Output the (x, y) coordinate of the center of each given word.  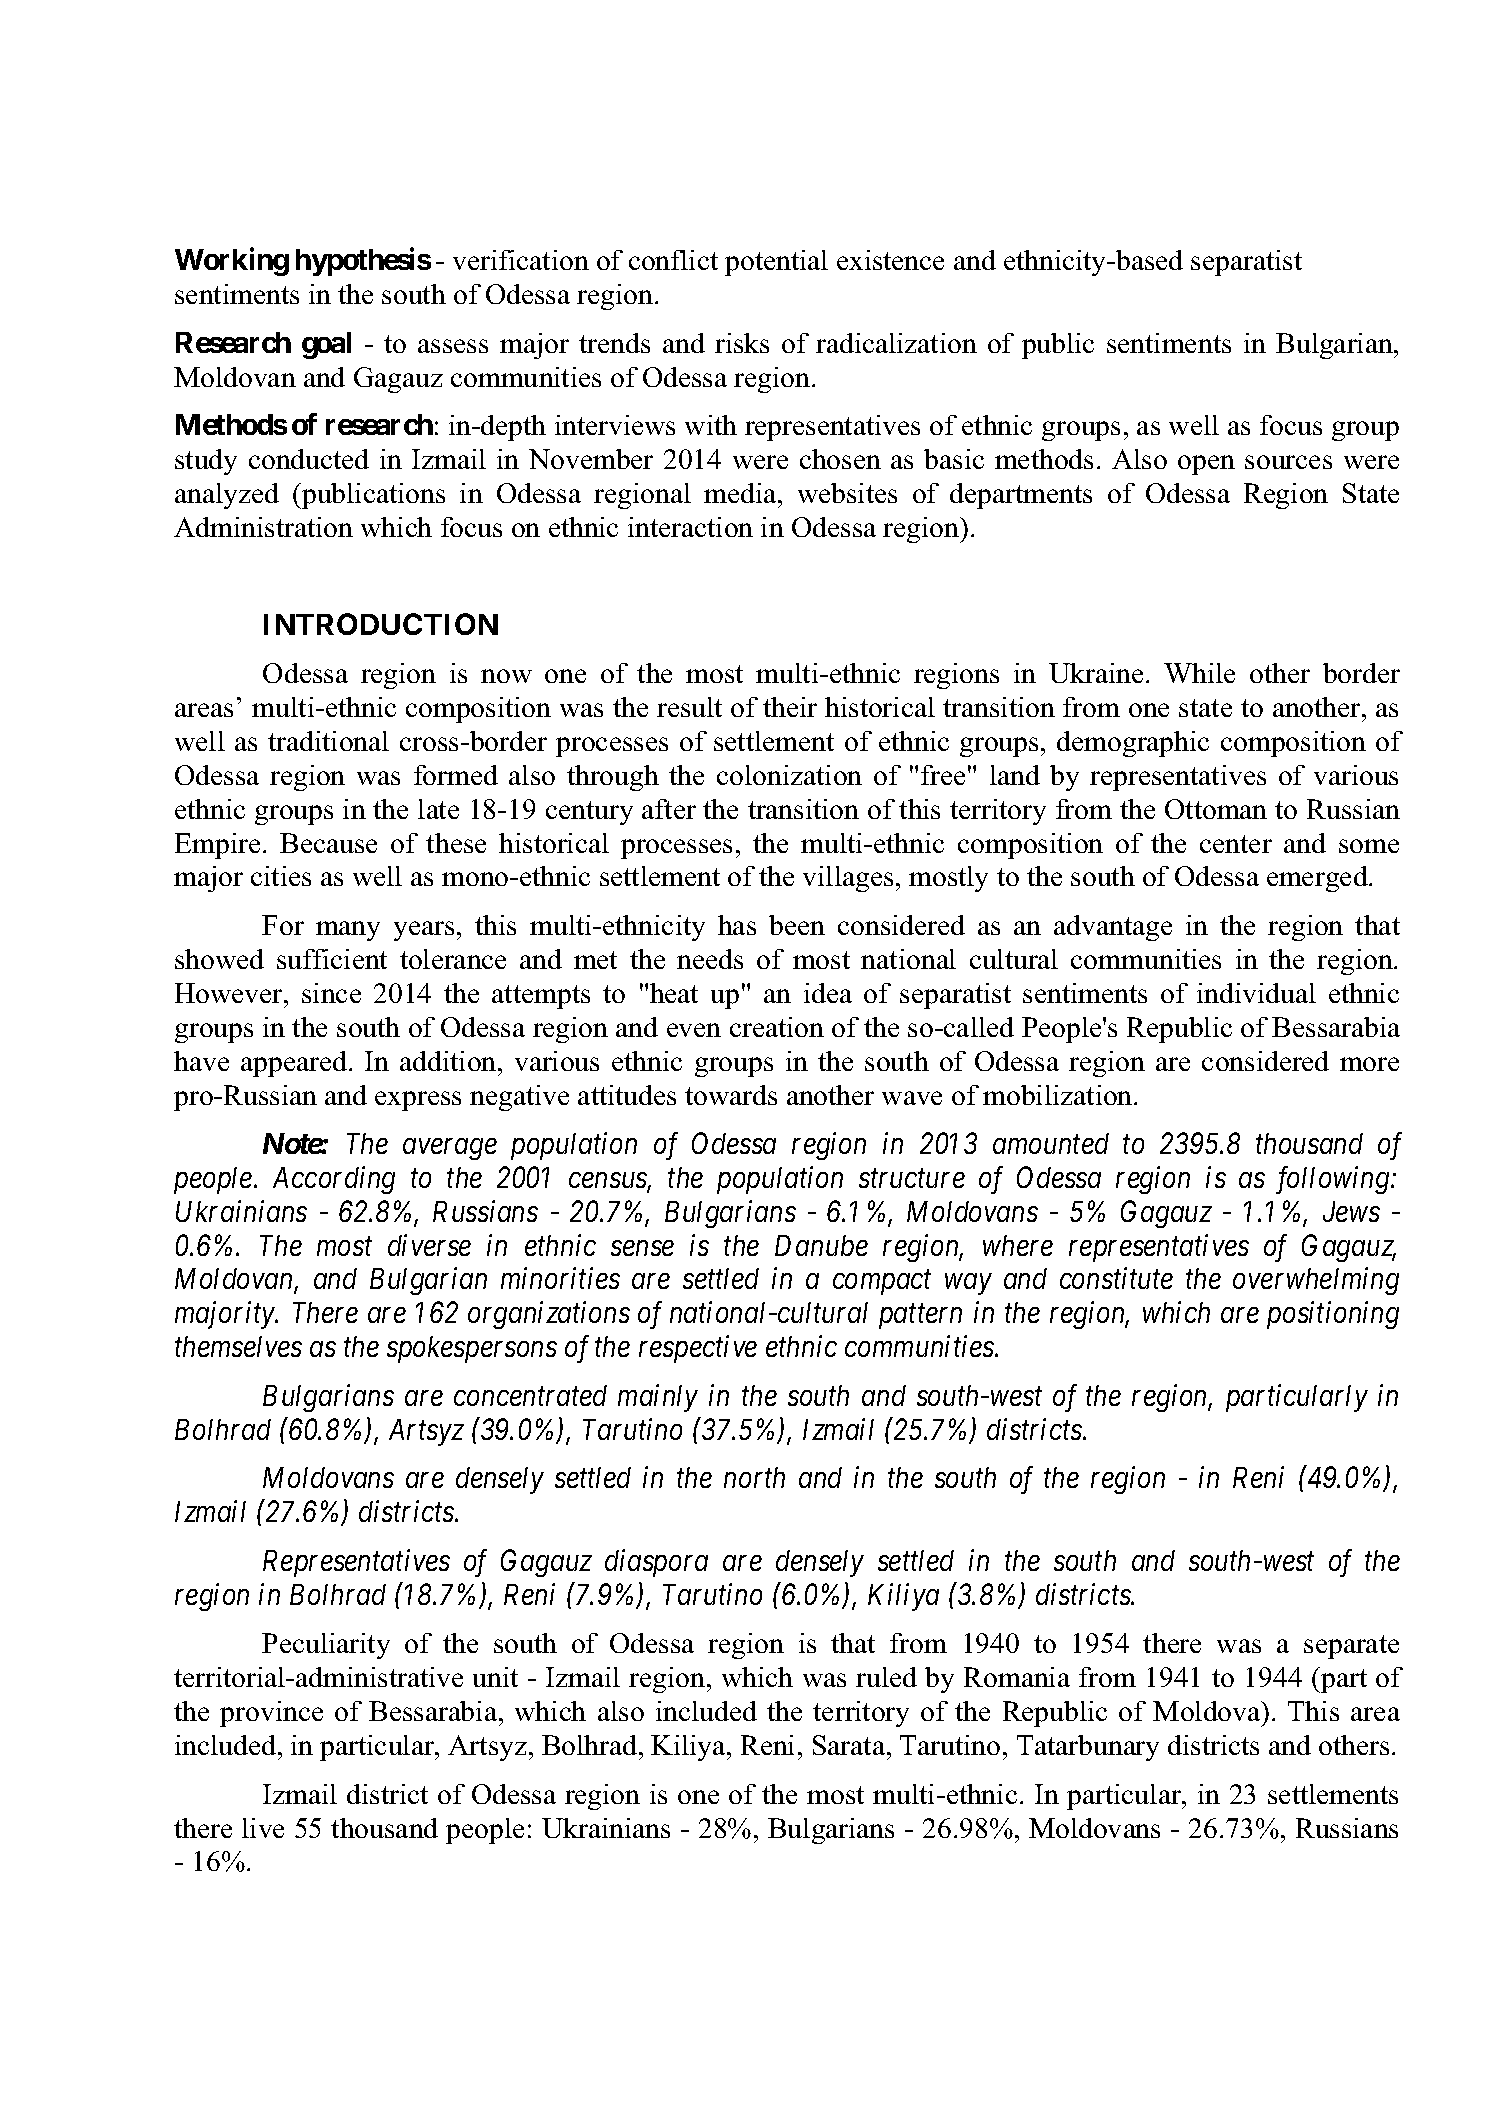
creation (777, 1027)
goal (326, 345)
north (754, 1477)
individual (1256, 993)
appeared (295, 1064)
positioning (1333, 1315)
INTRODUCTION (381, 624)
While (1199, 673)
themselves (238, 1346)
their (790, 707)
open (1206, 465)
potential (776, 263)
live (263, 1828)
